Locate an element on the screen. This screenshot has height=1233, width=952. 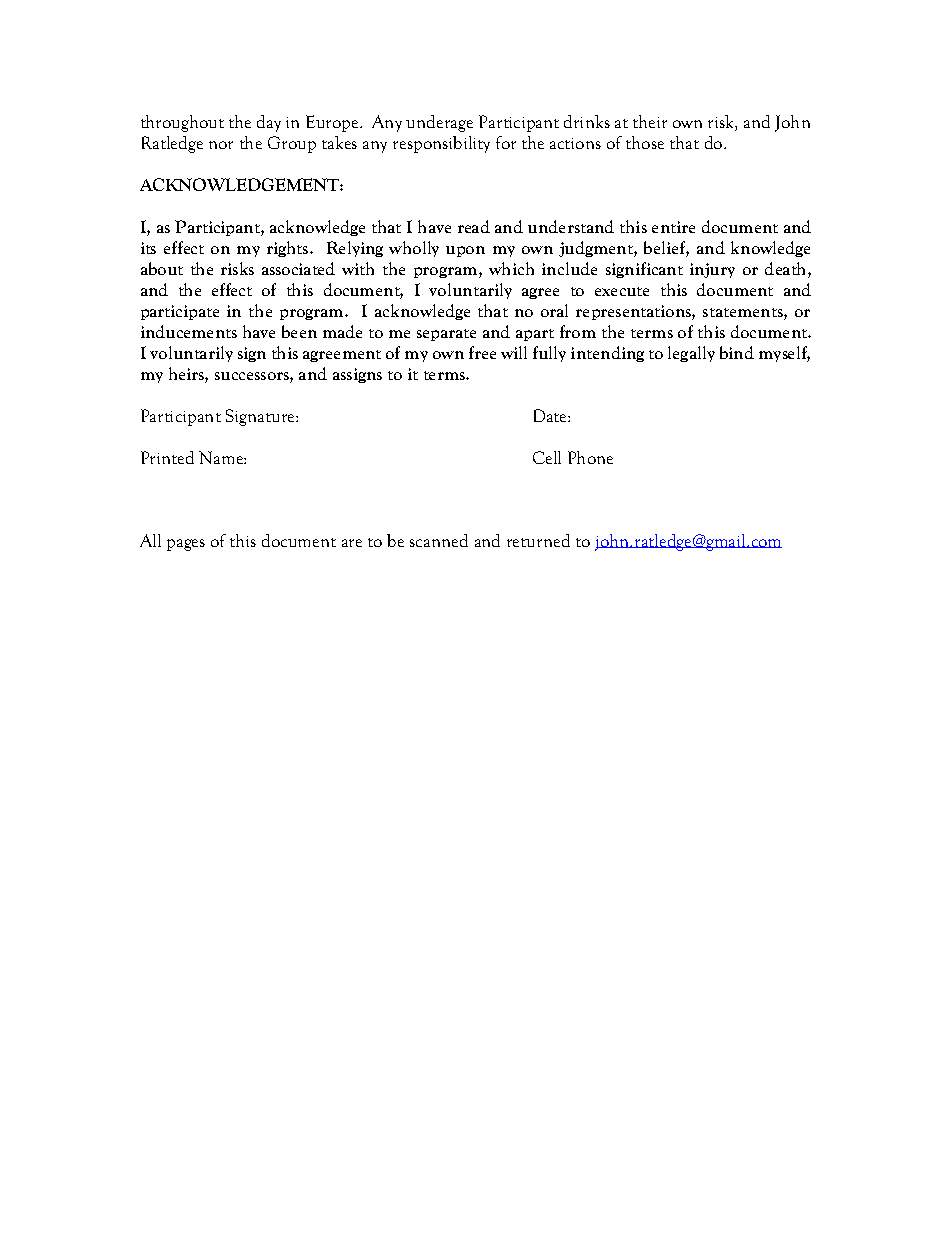
nor is located at coordinates (221, 145).
